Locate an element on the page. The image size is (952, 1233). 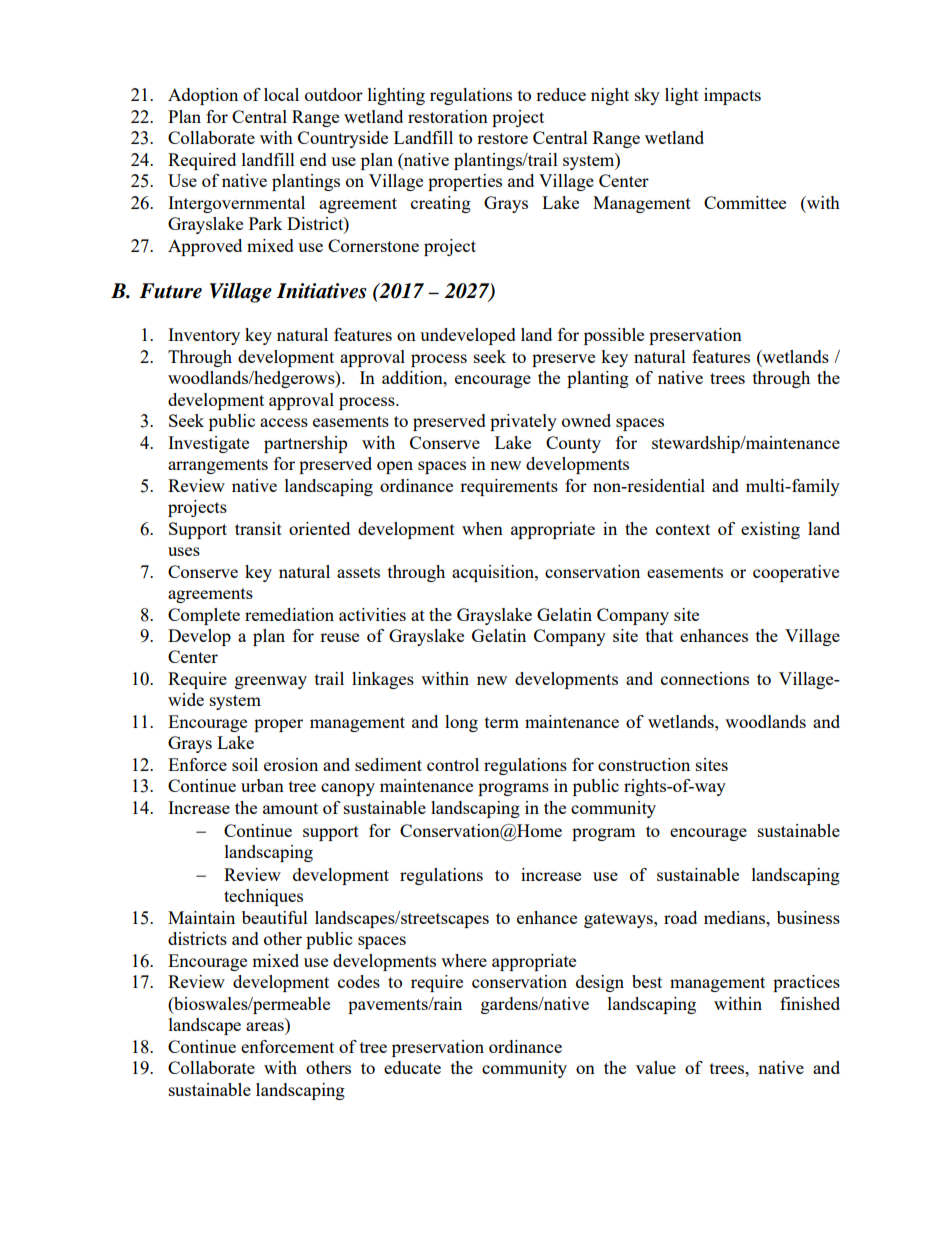
when is located at coordinates (482, 528).
